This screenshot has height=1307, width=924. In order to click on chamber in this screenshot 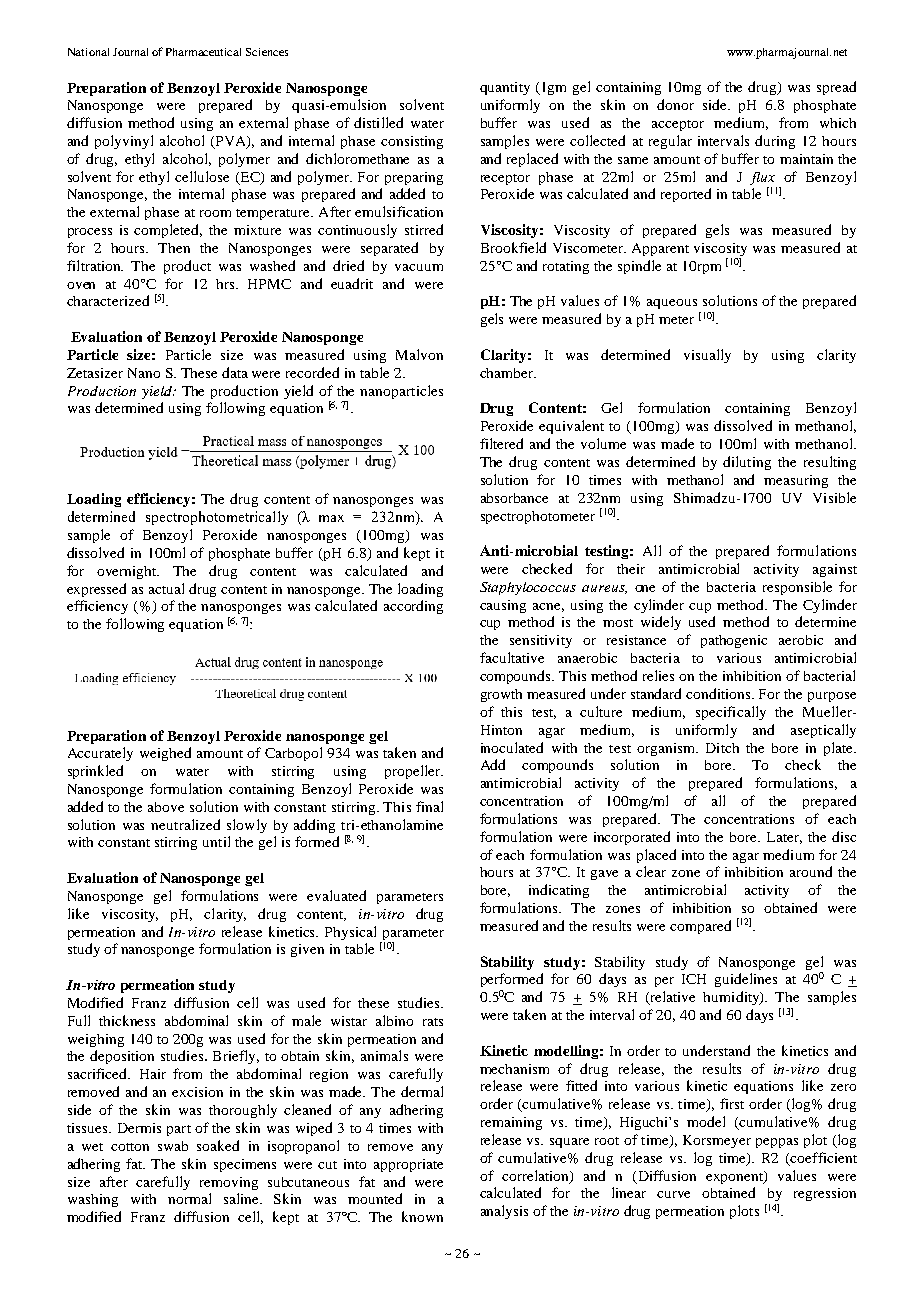, I will do `click(508, 373)`.
